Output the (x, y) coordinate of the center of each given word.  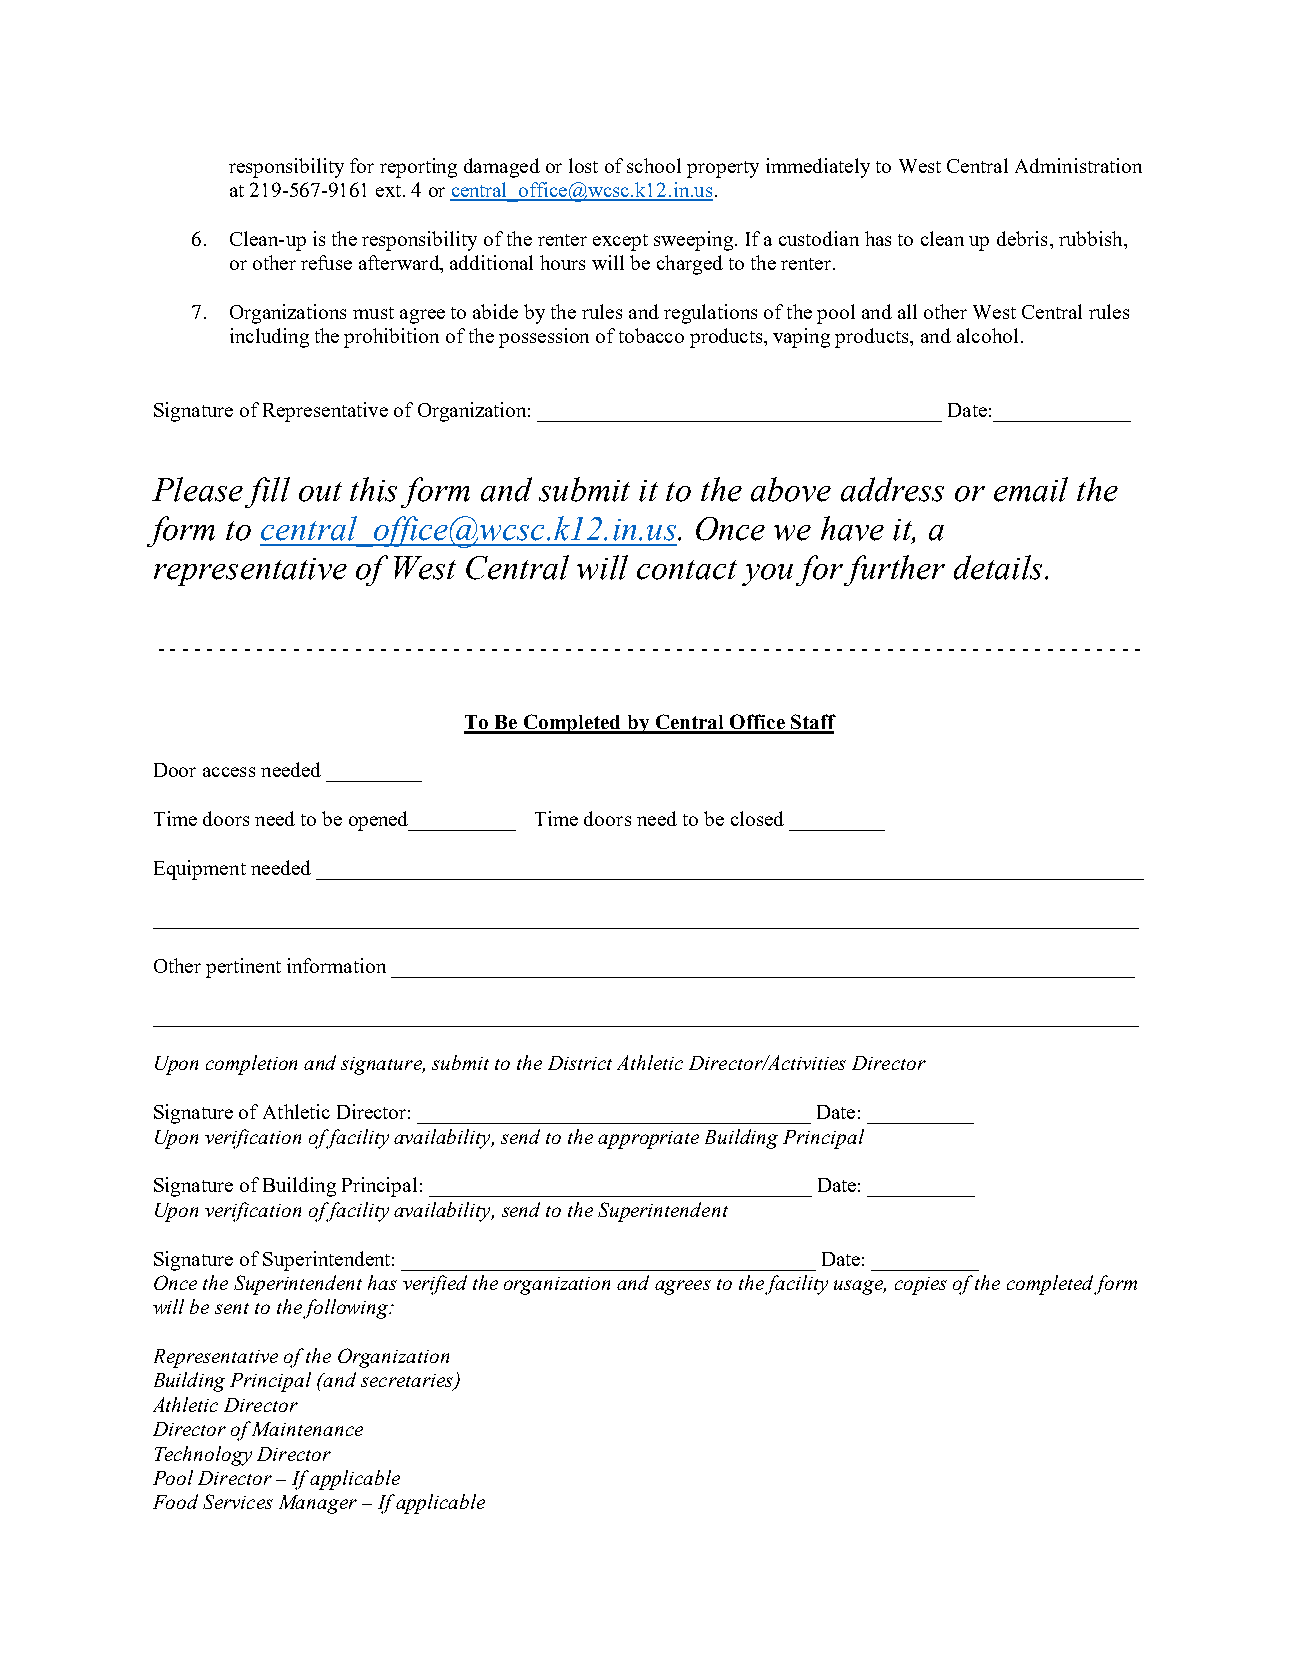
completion (251, 1065)
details (998, 567)
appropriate (648, 1140)
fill (267, 492)
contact (687, 570)
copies (921, 1286)
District (580, 1063)
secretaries (408, 1382)
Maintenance (307, 1429)
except (620, 242)
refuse (326, 262)
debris (1022, 238)
